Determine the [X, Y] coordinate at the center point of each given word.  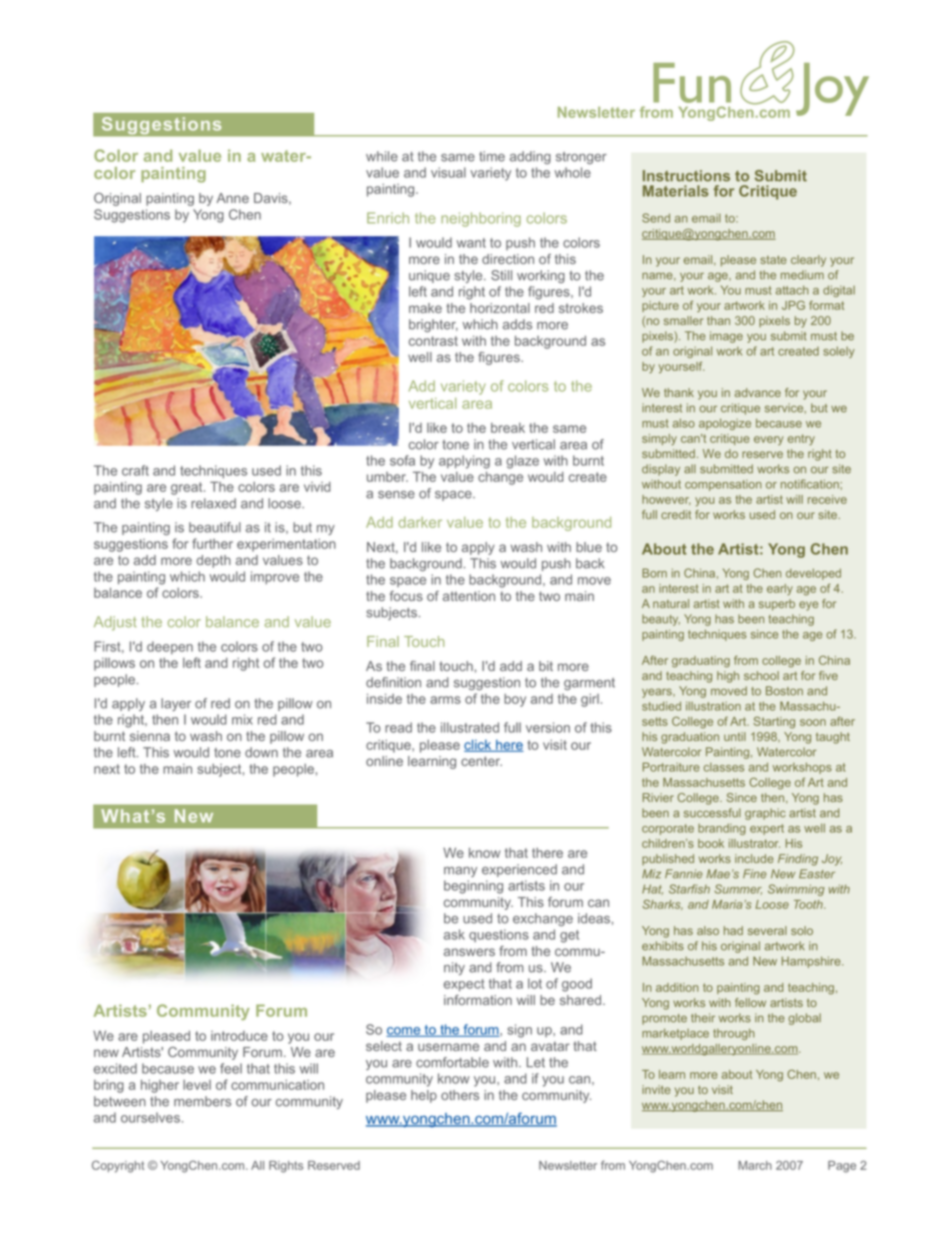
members [202, 1101]
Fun [692, 83]
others [460, 1095]
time [492, 156]
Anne [232, 198]
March [755, 1165]
